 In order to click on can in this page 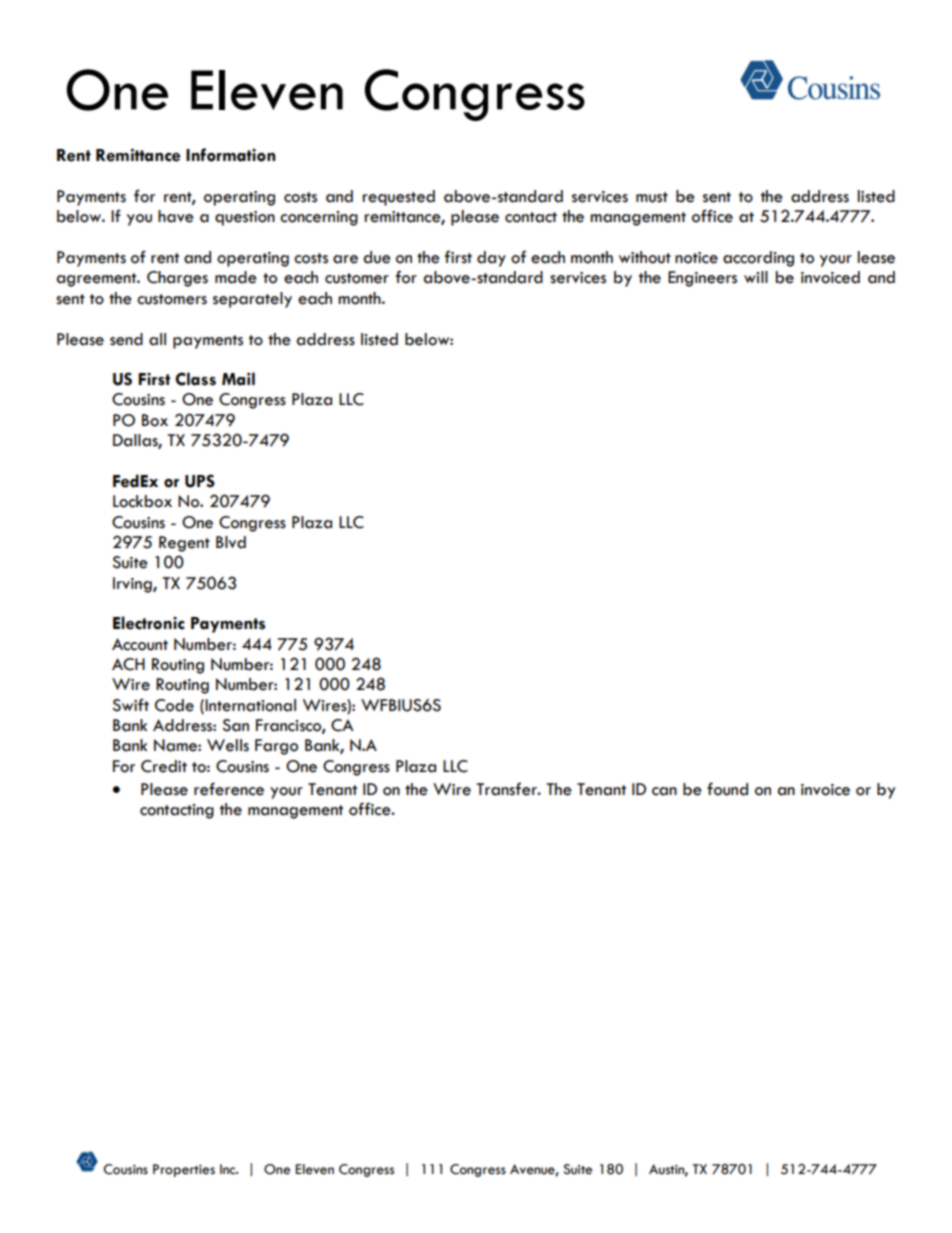, I will do `click(664, 791)`.
